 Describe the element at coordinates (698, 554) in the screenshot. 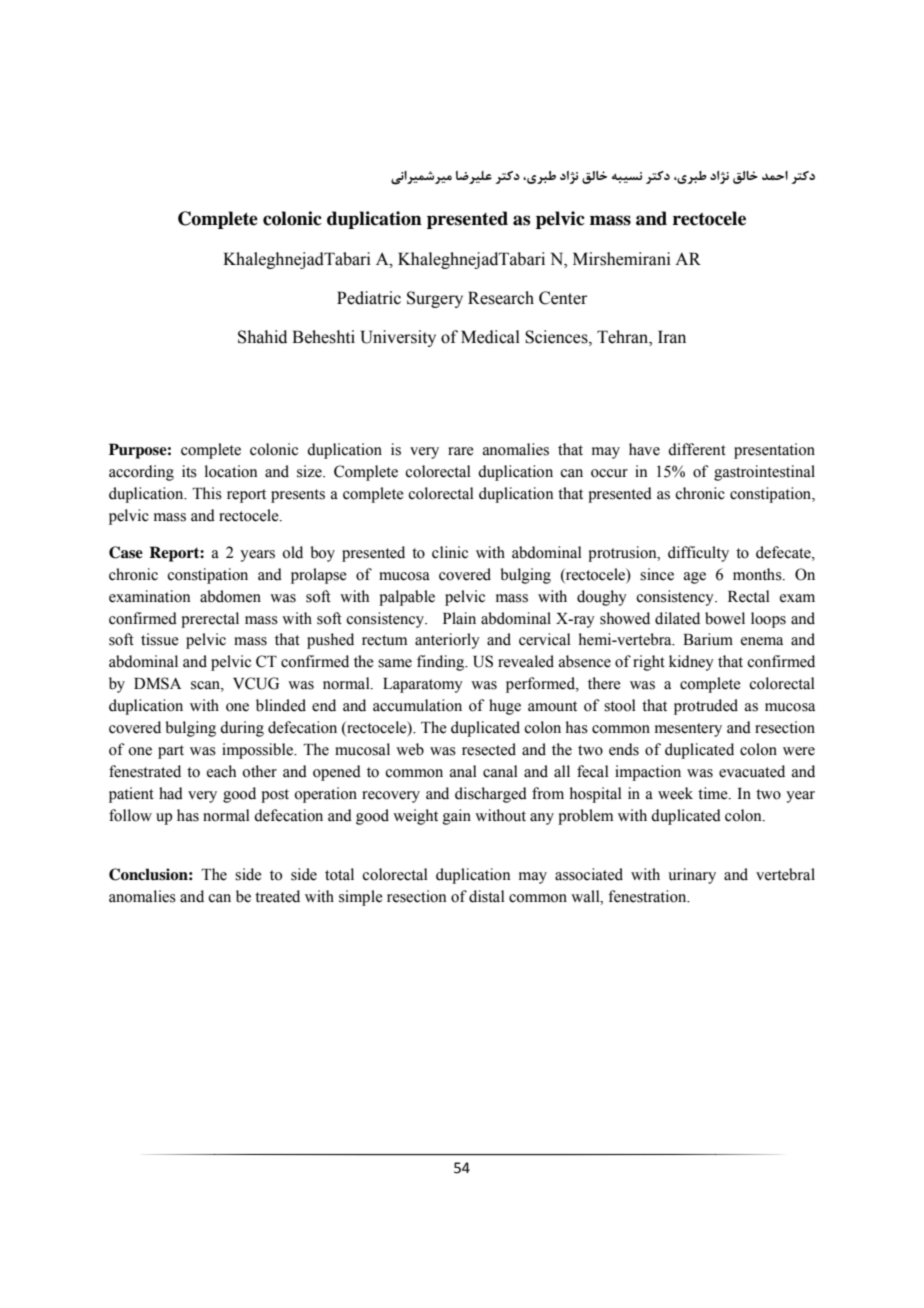

I see `difficulty` at that location.
